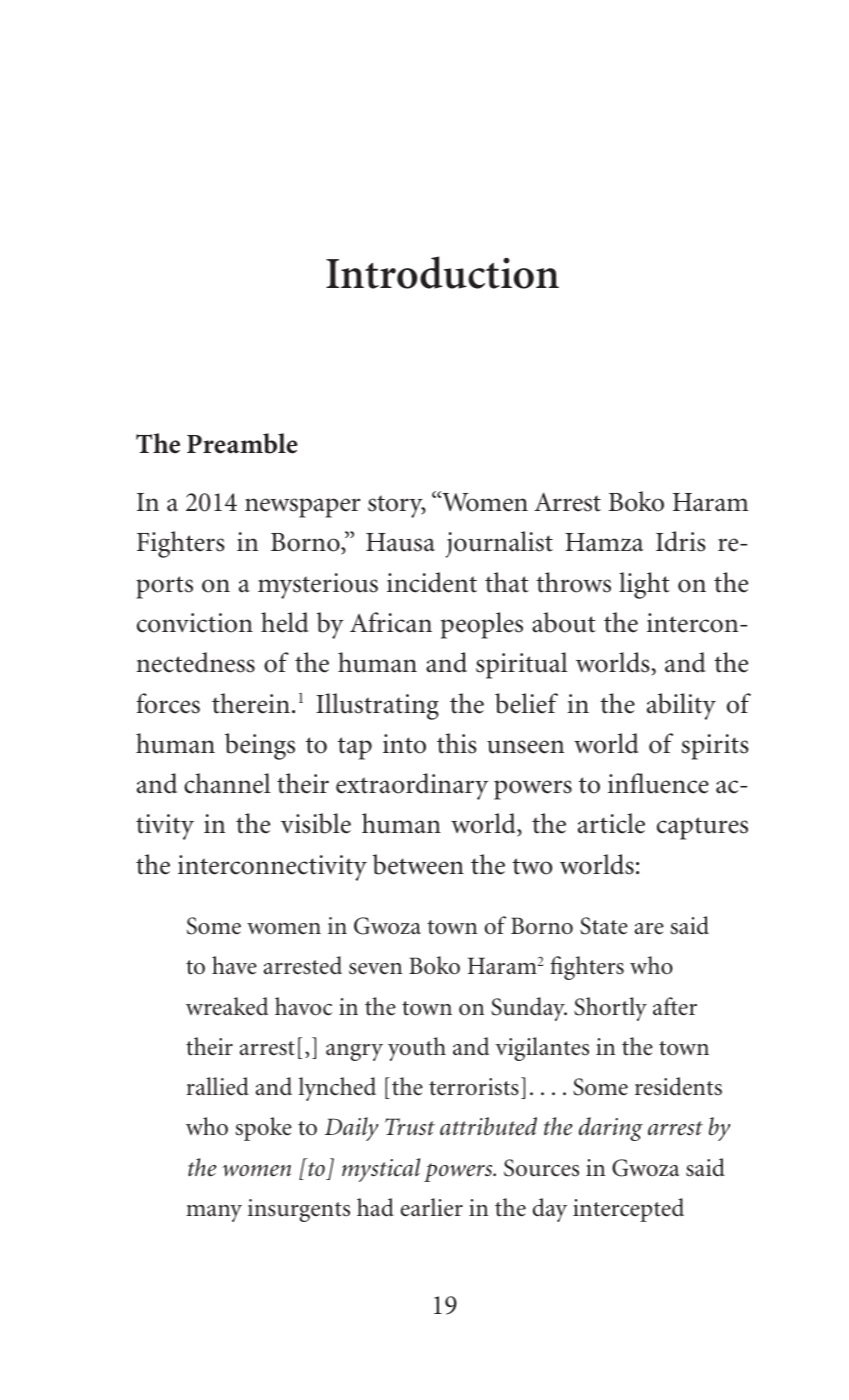 This page has height=1400, width=849. I want to click on Hamza, so click(604, 542).
